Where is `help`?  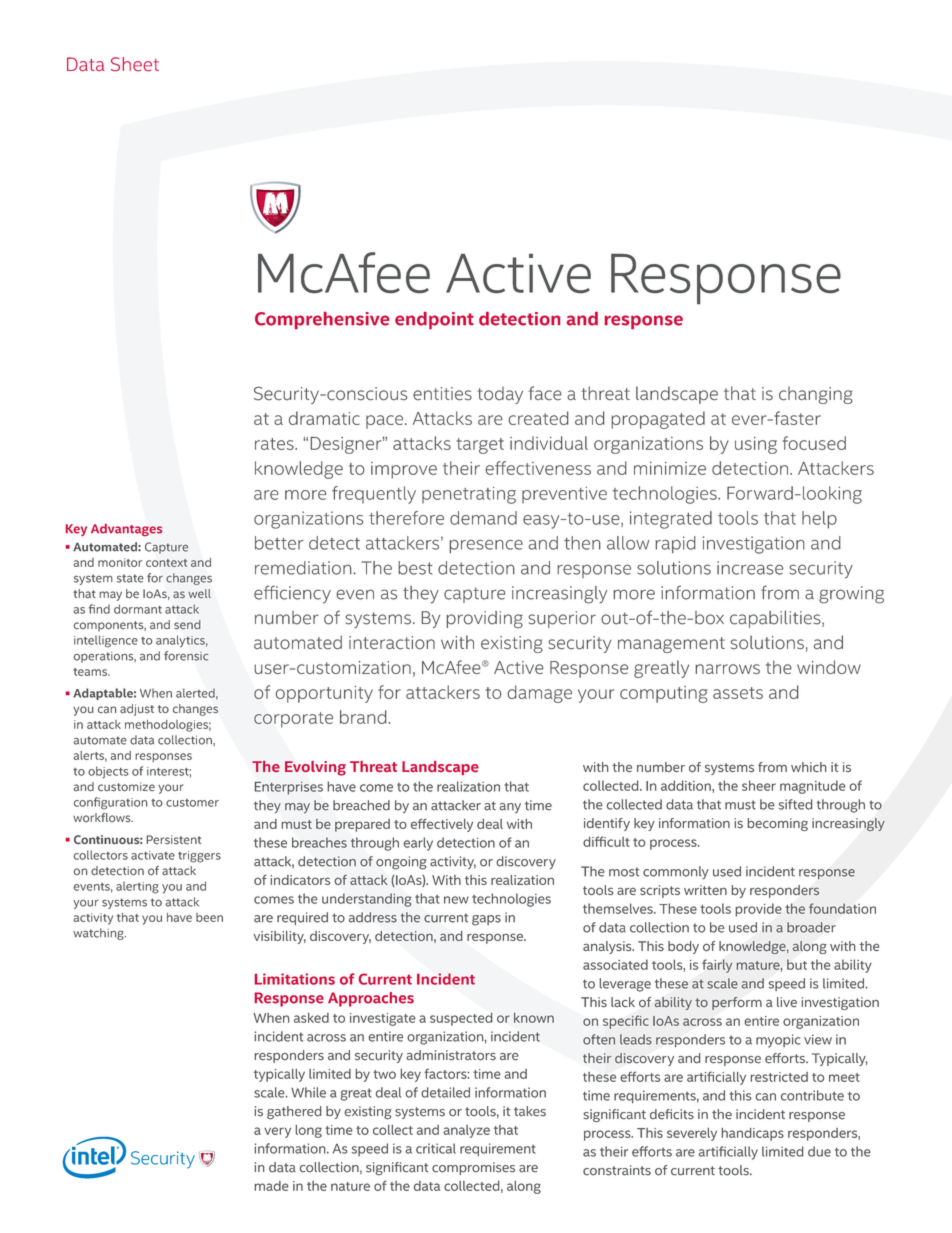 help is located at coordinates (819, 520).
